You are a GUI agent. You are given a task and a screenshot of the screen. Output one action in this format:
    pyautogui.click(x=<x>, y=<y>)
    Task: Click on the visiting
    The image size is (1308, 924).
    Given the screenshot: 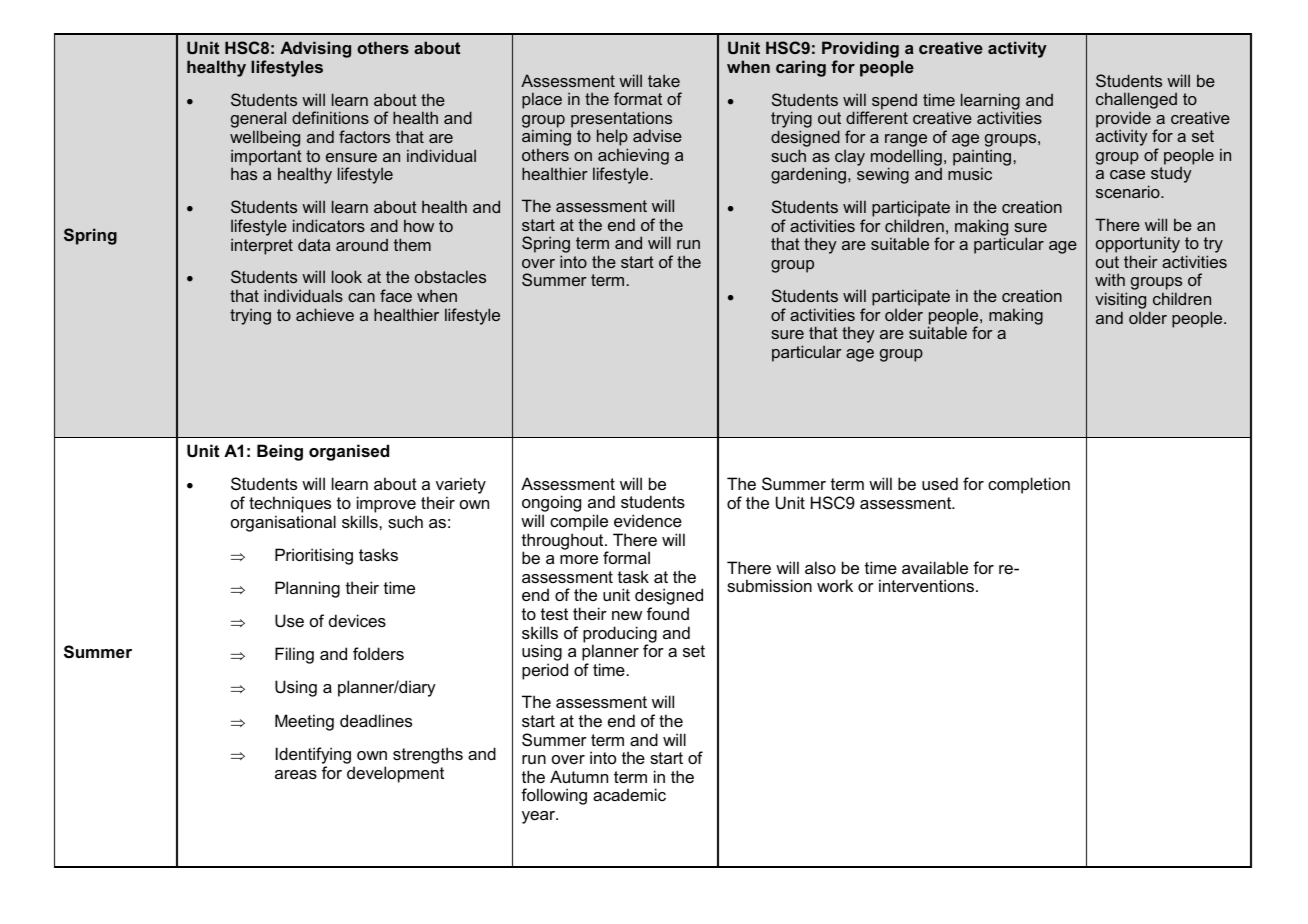 What is the action you would take?
    pyautogui.click(x=1120, y=302)
